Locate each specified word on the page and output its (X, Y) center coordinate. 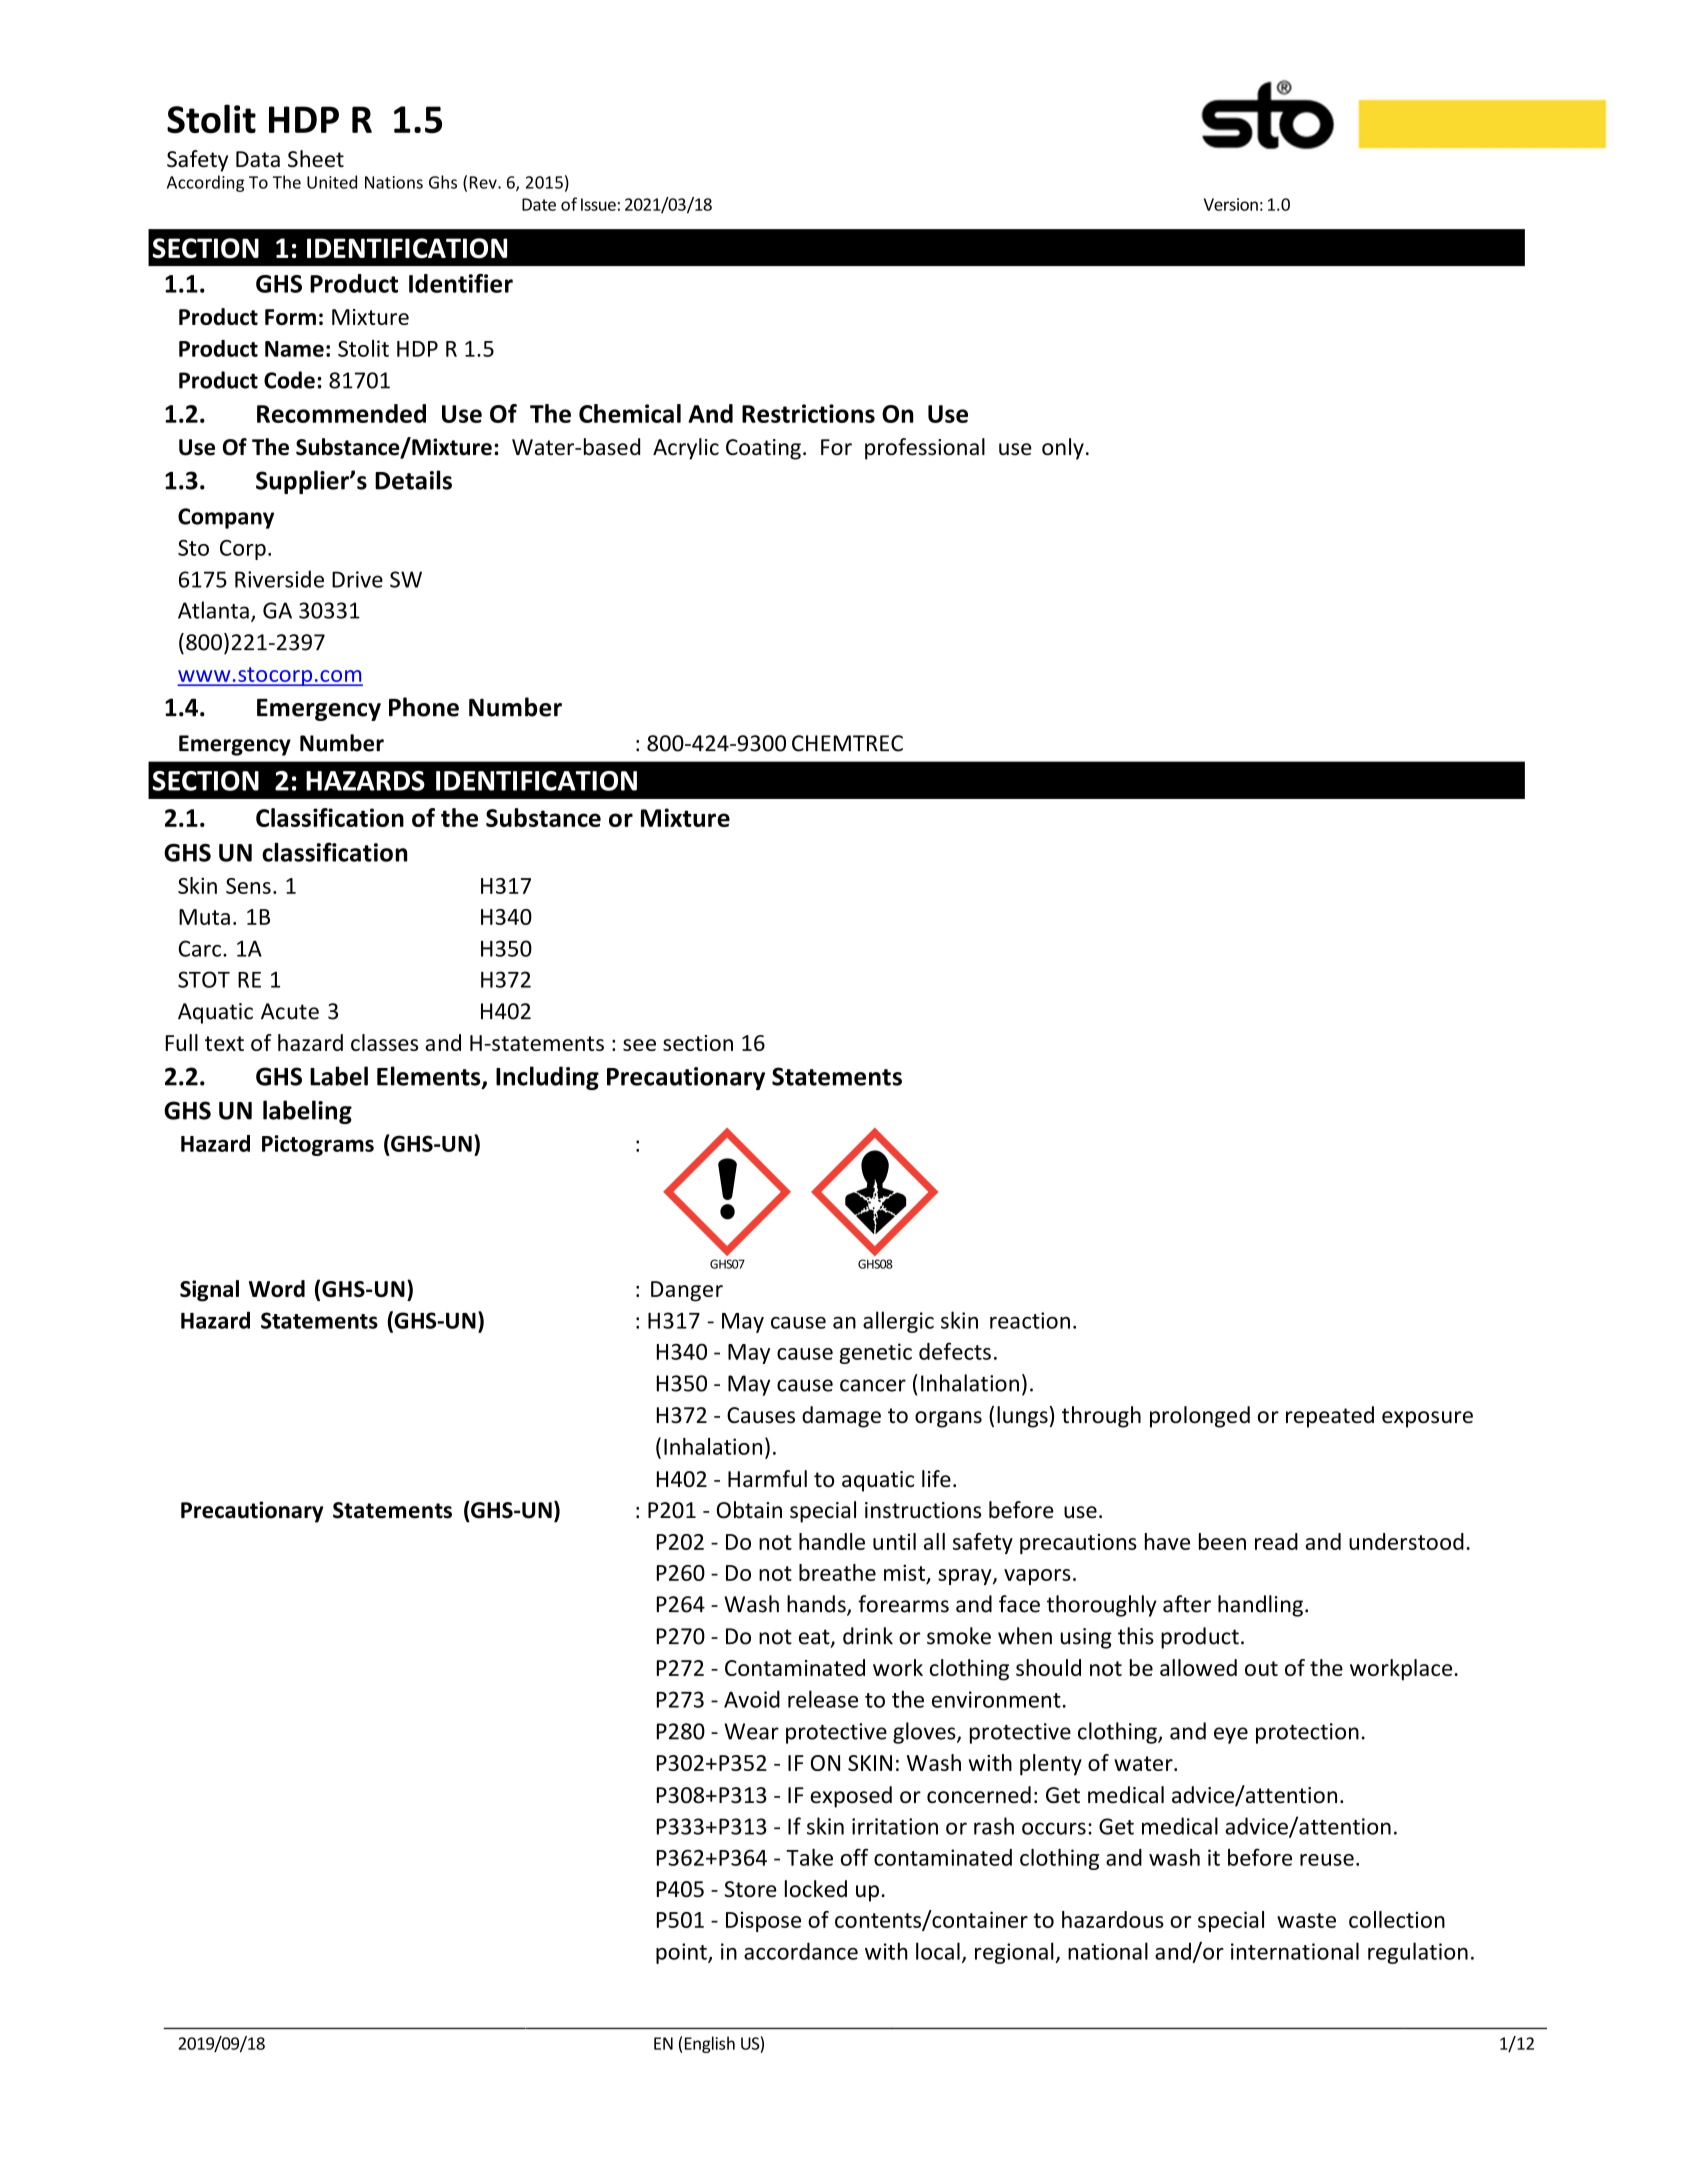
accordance (801, 1951)
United (332, 182)
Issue (598, 204)
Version (1231, 204)
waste (1306, 1920)
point (682, 1953)
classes (384, 1042)
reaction (1030, 1320)
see (639, 1045)
